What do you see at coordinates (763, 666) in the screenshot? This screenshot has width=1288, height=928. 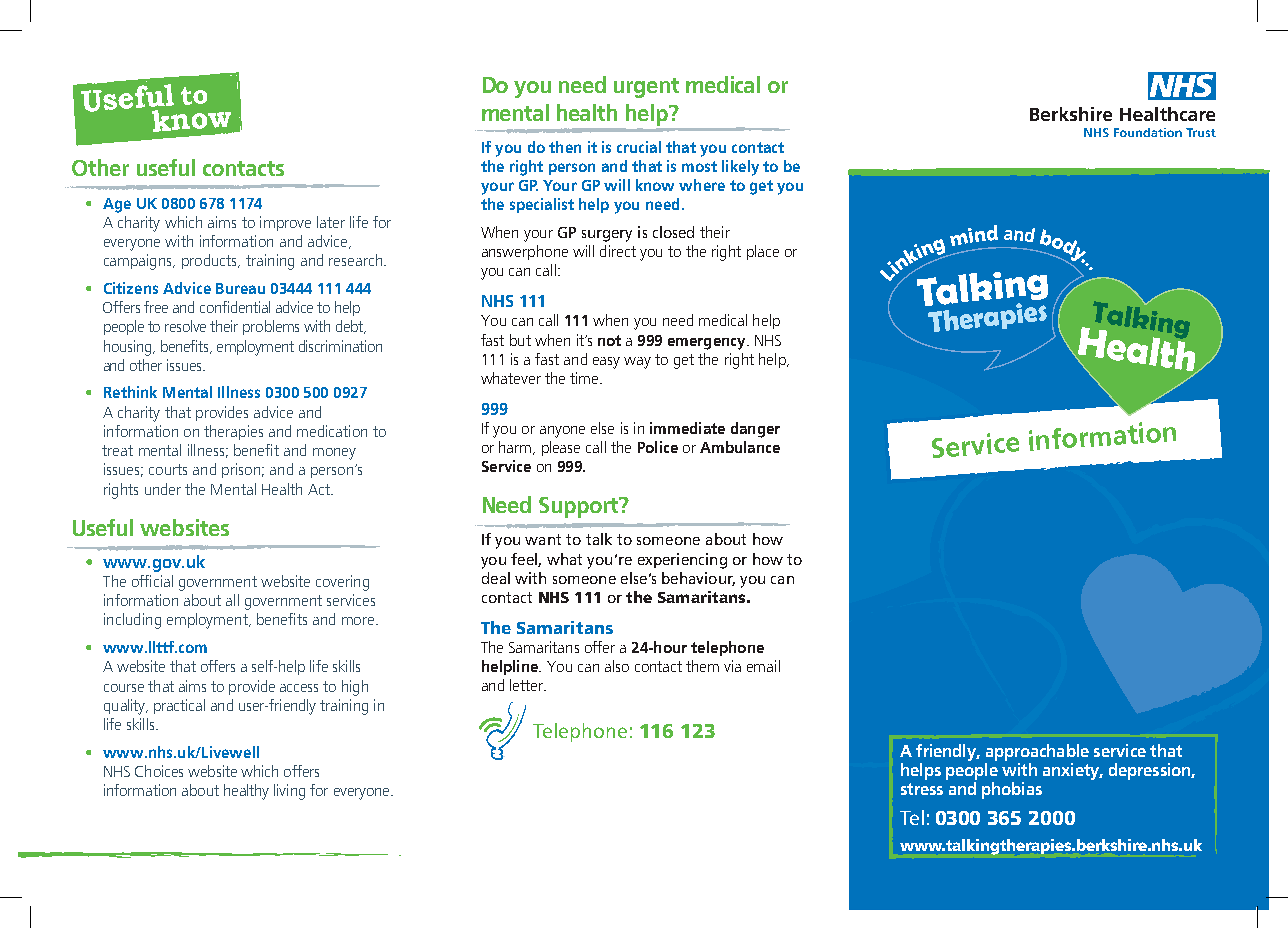 I see `email` at bounding box center [763, 666].
